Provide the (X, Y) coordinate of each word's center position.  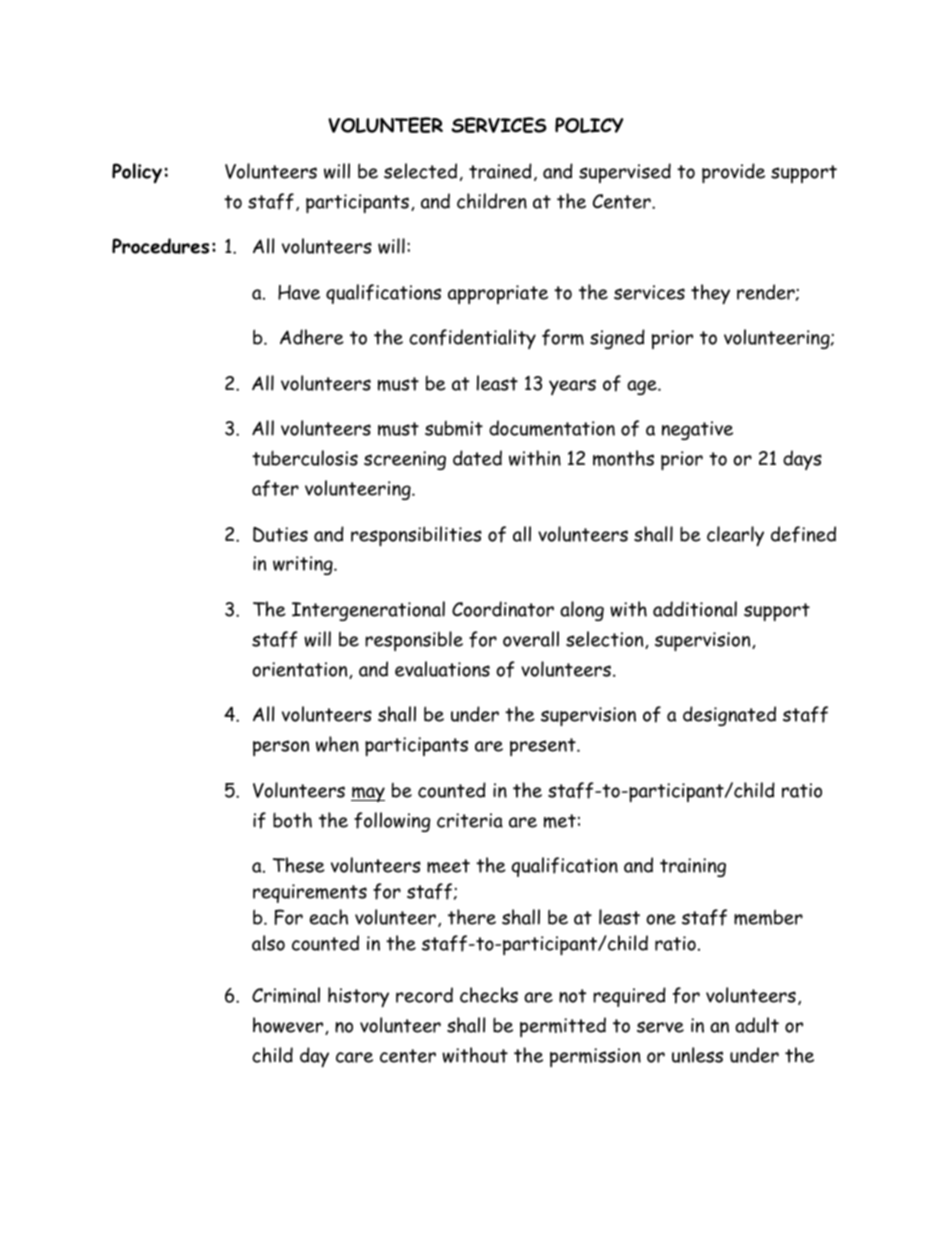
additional (695, 609)
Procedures (160, 246)
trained (500, 171)
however (289, 1026)
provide (733, 173)
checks (489, 995)
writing (304, 565)
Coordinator (503, 609)
